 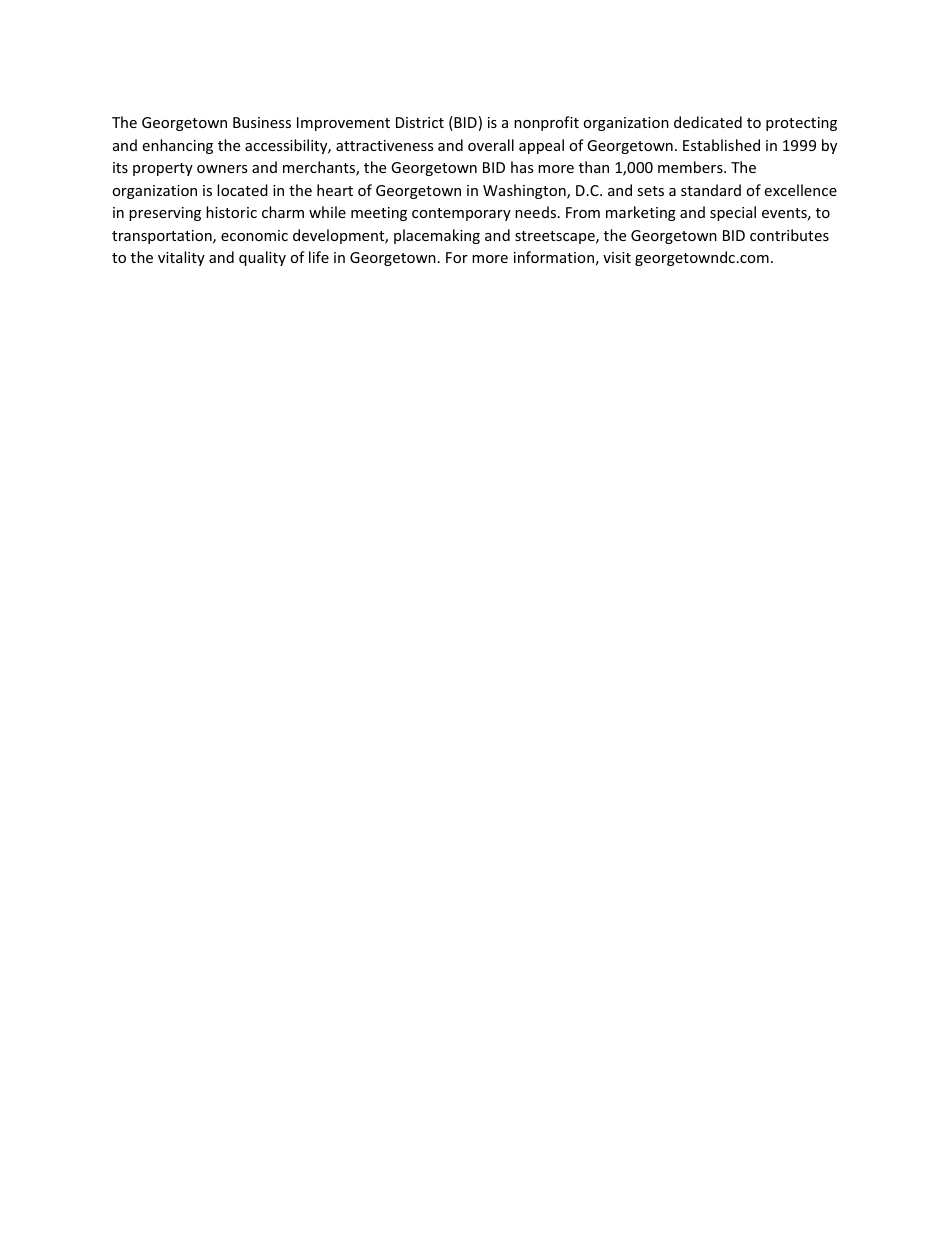 I want to click on Business, so click(x=262, y=122).
